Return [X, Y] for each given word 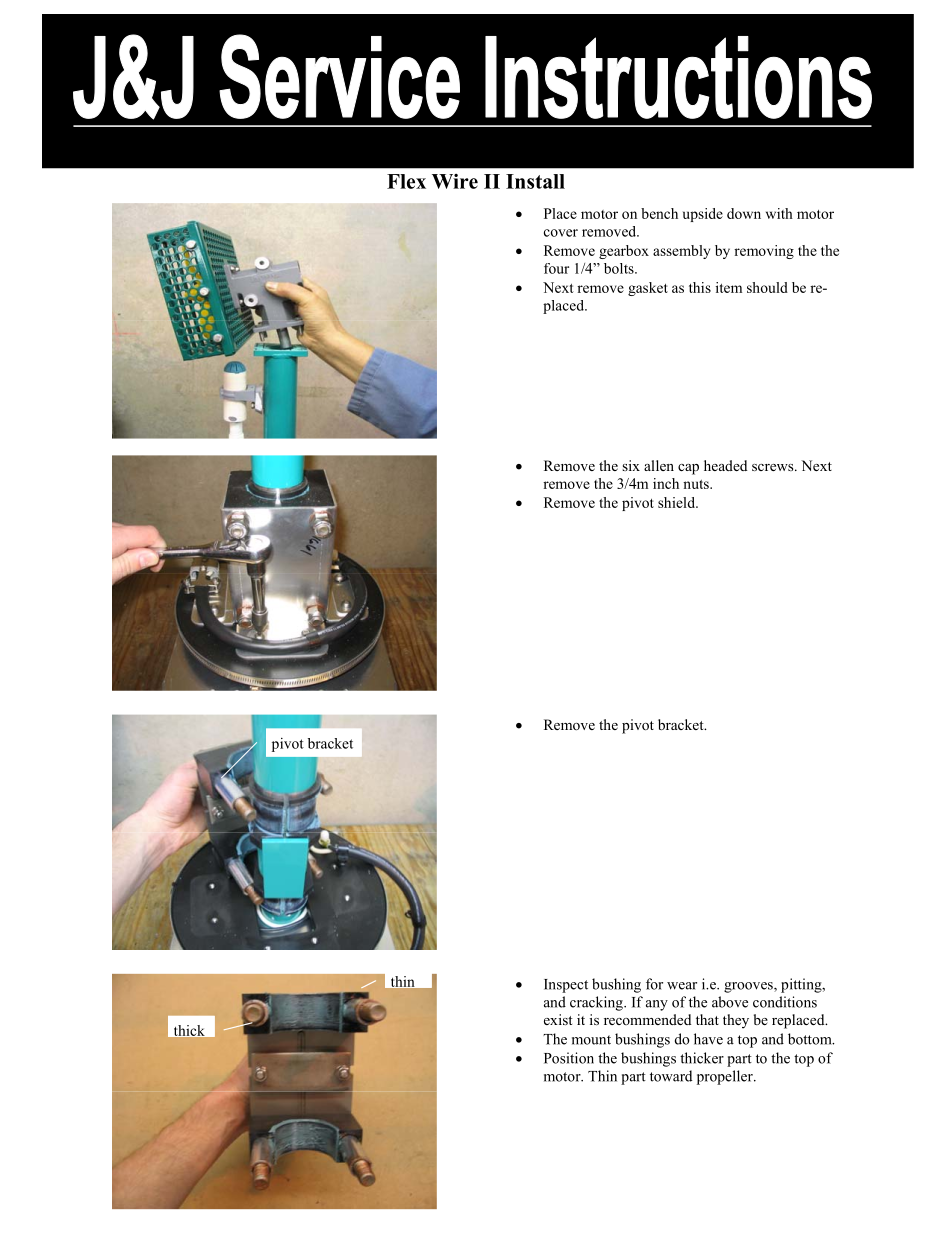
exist [558, 1019]
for [654, 984]
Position [569, 1058]
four [556, 268]
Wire [455, 181]
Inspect [566, 986]
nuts [697, 484]
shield [677, 502]
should [767, 287]
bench [659, 213]
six [631, 465]
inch [666, 483]
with [779, 213]
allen [659, 465]
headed [725, 465]
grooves [749, 987]
